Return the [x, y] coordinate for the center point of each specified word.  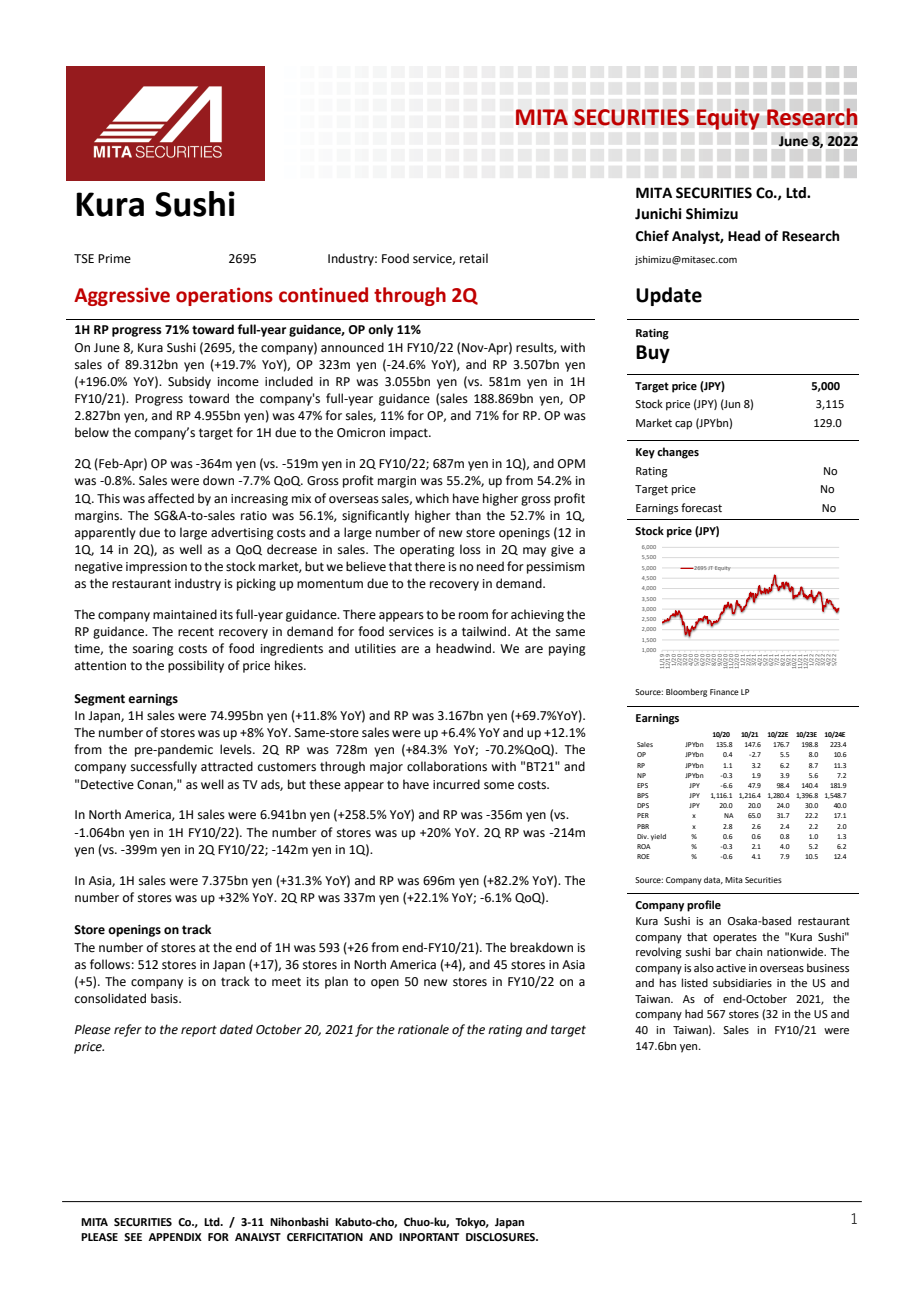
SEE [133, 1237]
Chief [652, 236]
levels [237, 749]
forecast [701, 507]
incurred [456, 784]
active [731, 968]
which [432, 498]
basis [165, 998]
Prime [114, 259]
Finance [724, 692]
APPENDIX [175, 1237]
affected [171, 498]
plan [336, 982]
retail [474, 258]
